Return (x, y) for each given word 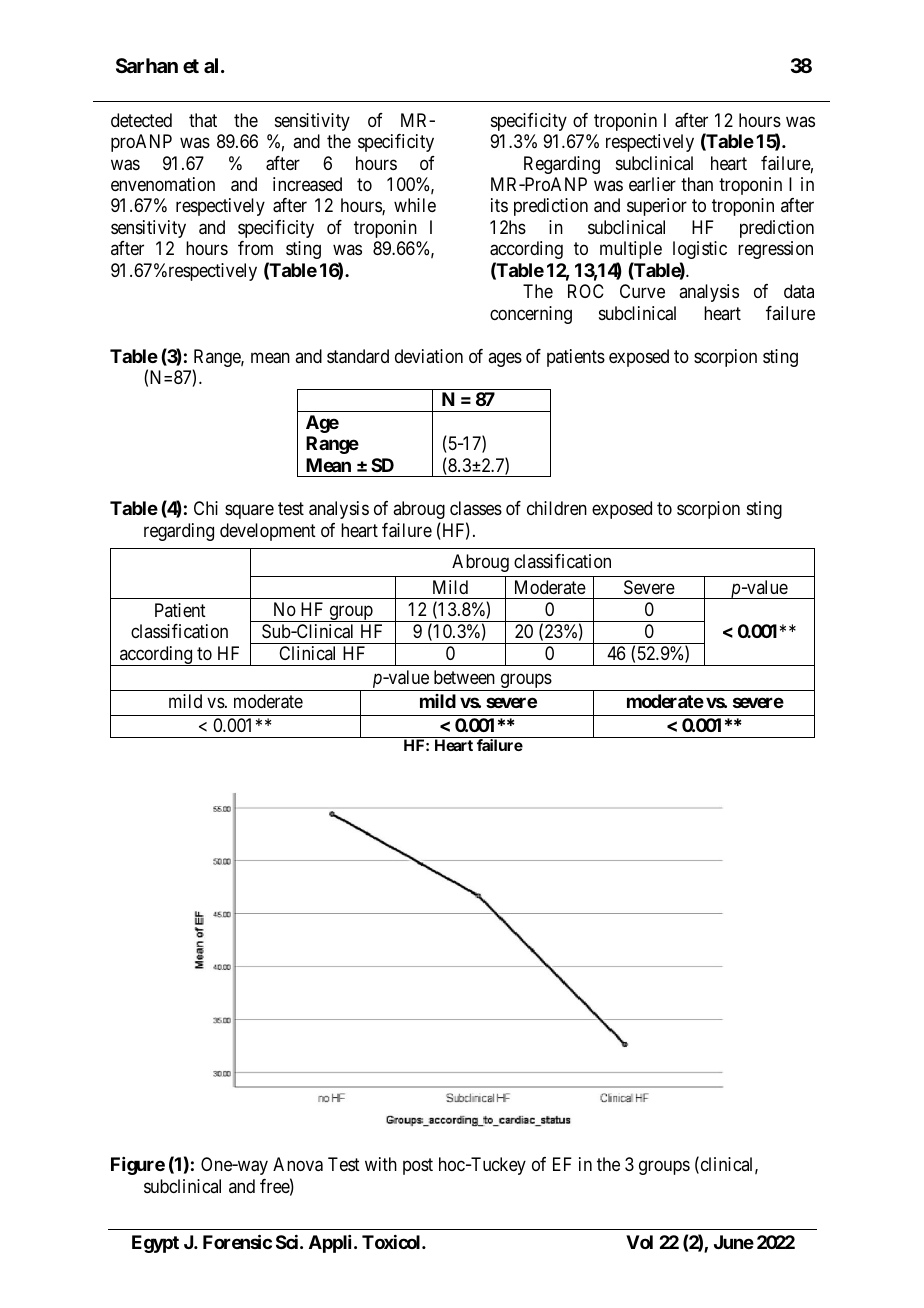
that (203, 120)
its (499, 205)
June (734, 1242)
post (418, 1166)
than (697, 184)
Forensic (237, 1241)
